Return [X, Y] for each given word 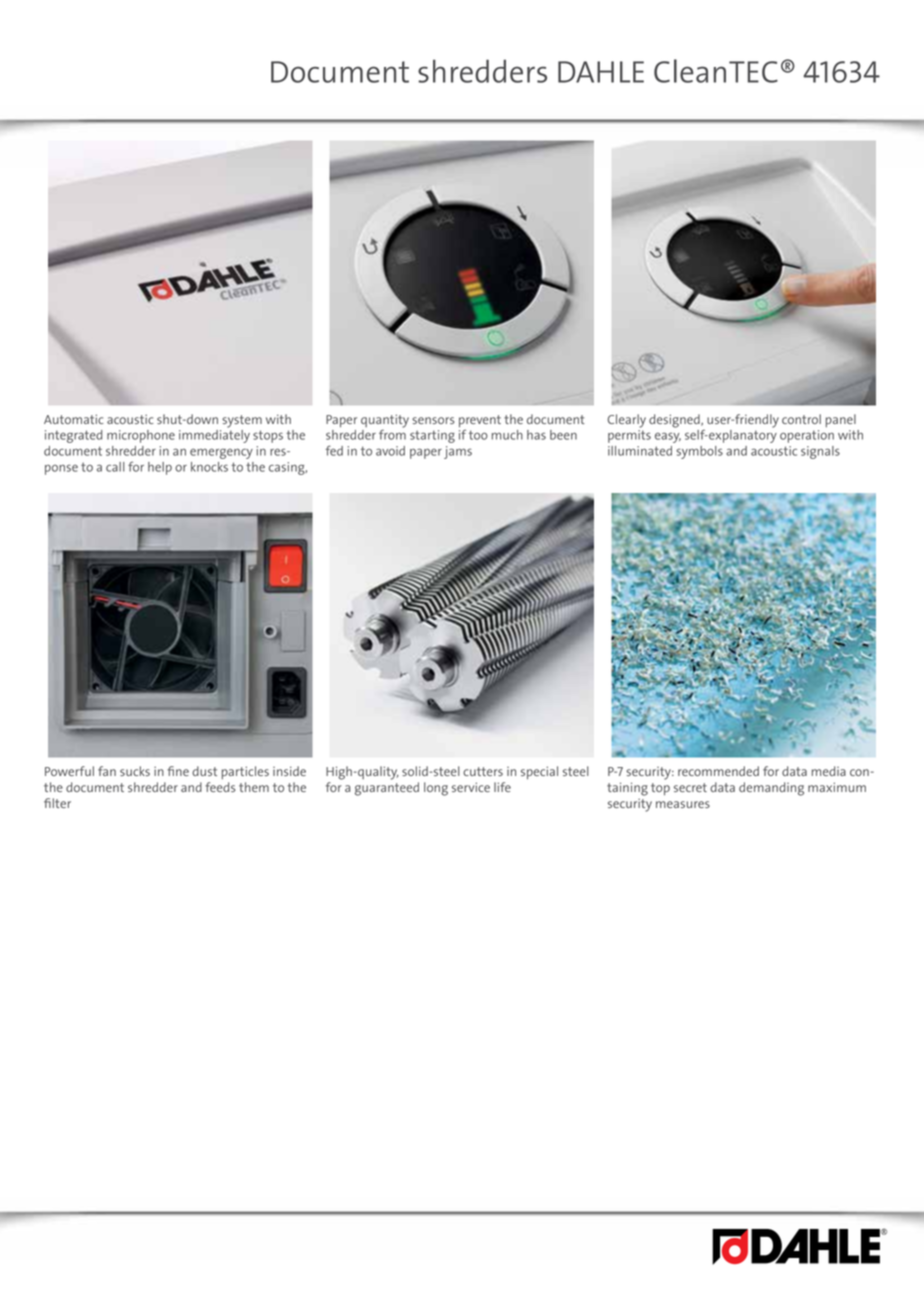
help [160, 468]
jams [458, 452]
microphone [141, 436]
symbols [699, 452]
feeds [220, 787]
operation [807, 436]
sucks [135, 771]
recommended [718, 771]
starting [432, 436]
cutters [483, 771]
